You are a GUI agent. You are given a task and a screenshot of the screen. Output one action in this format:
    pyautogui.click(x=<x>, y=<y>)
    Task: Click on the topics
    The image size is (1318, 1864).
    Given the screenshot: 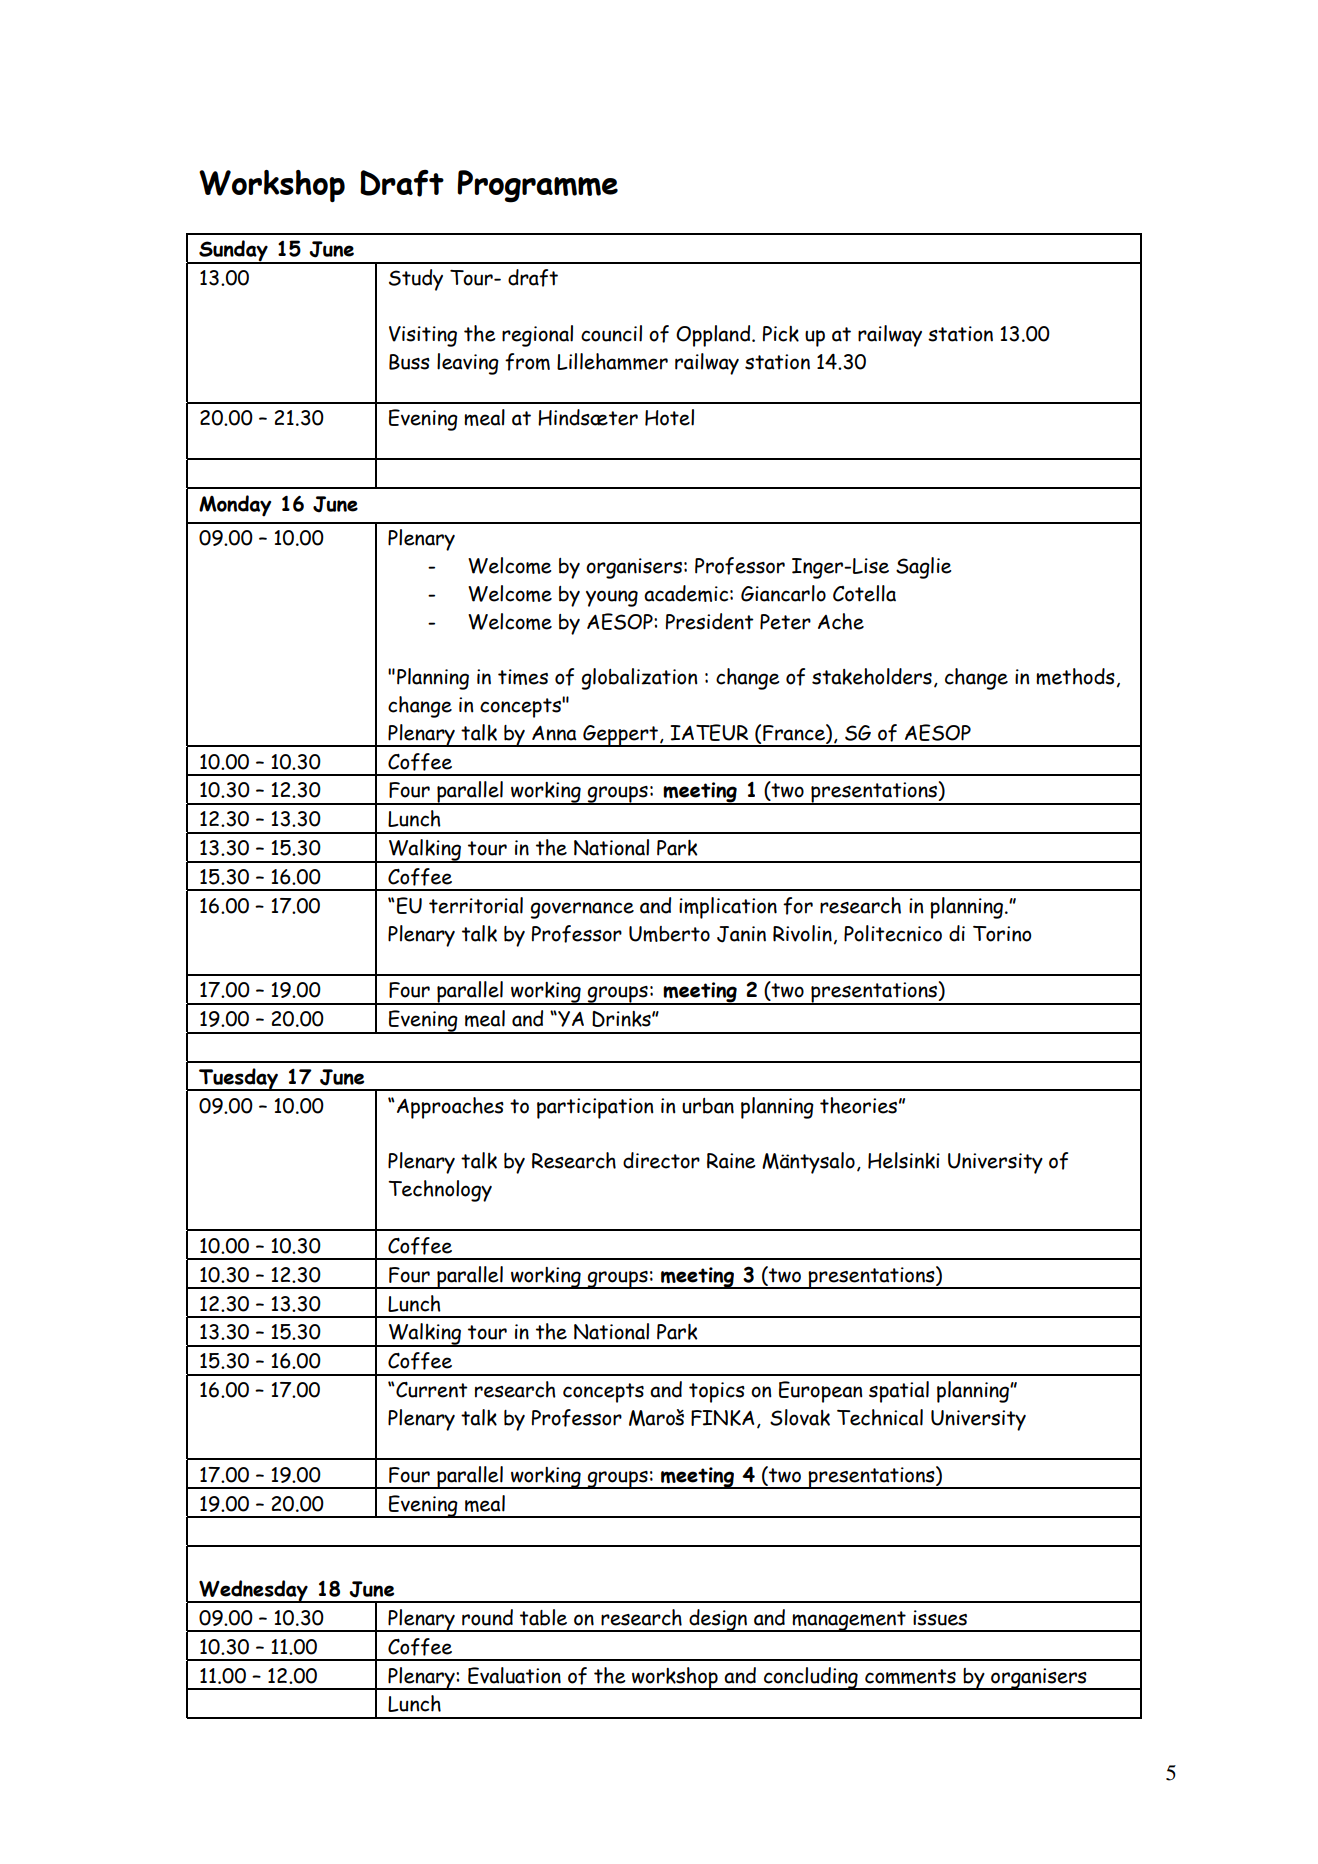 What is the action you would take?
    pyautogui.click(x=717, y=1392)
